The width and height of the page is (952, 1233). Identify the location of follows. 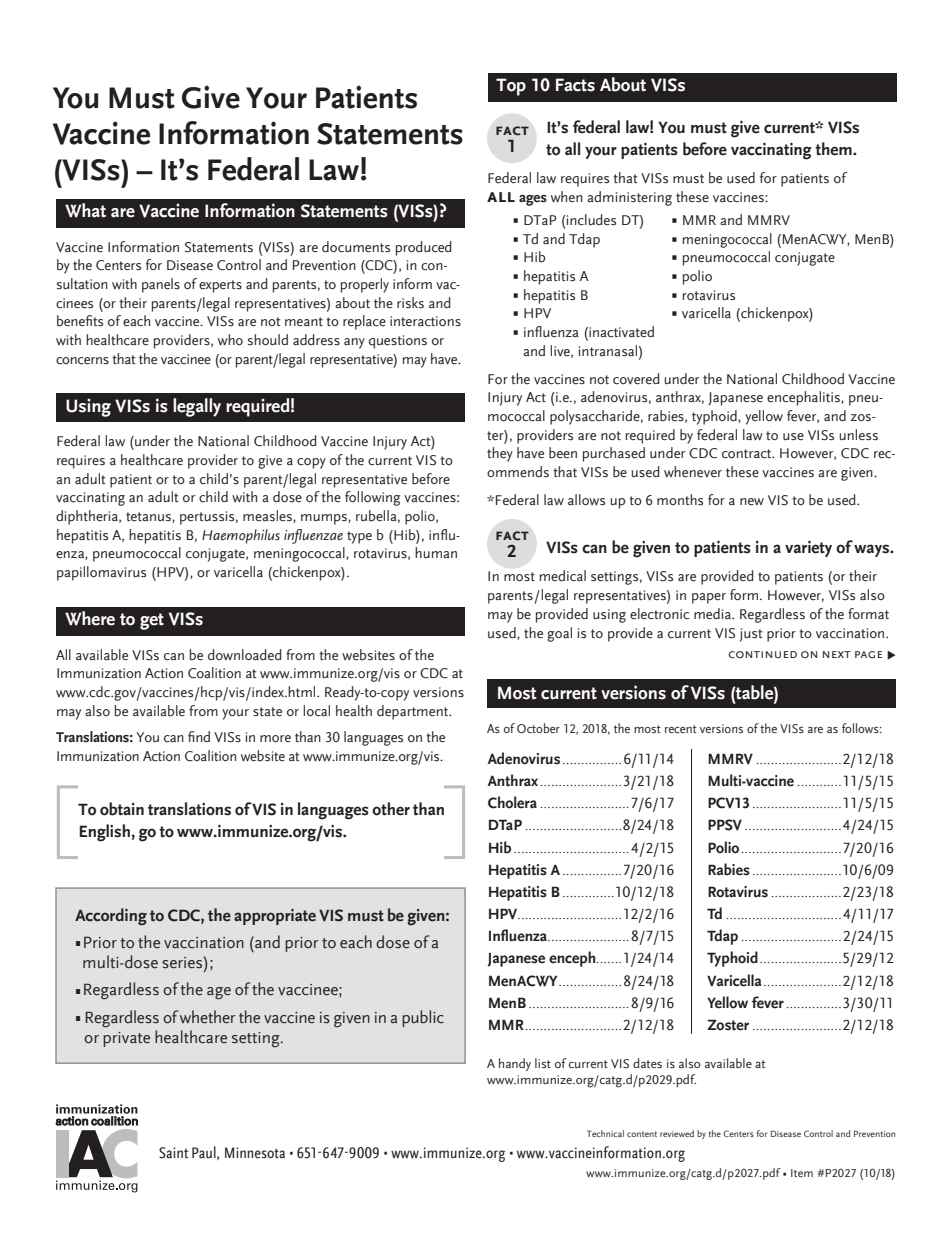
(861, 728).
